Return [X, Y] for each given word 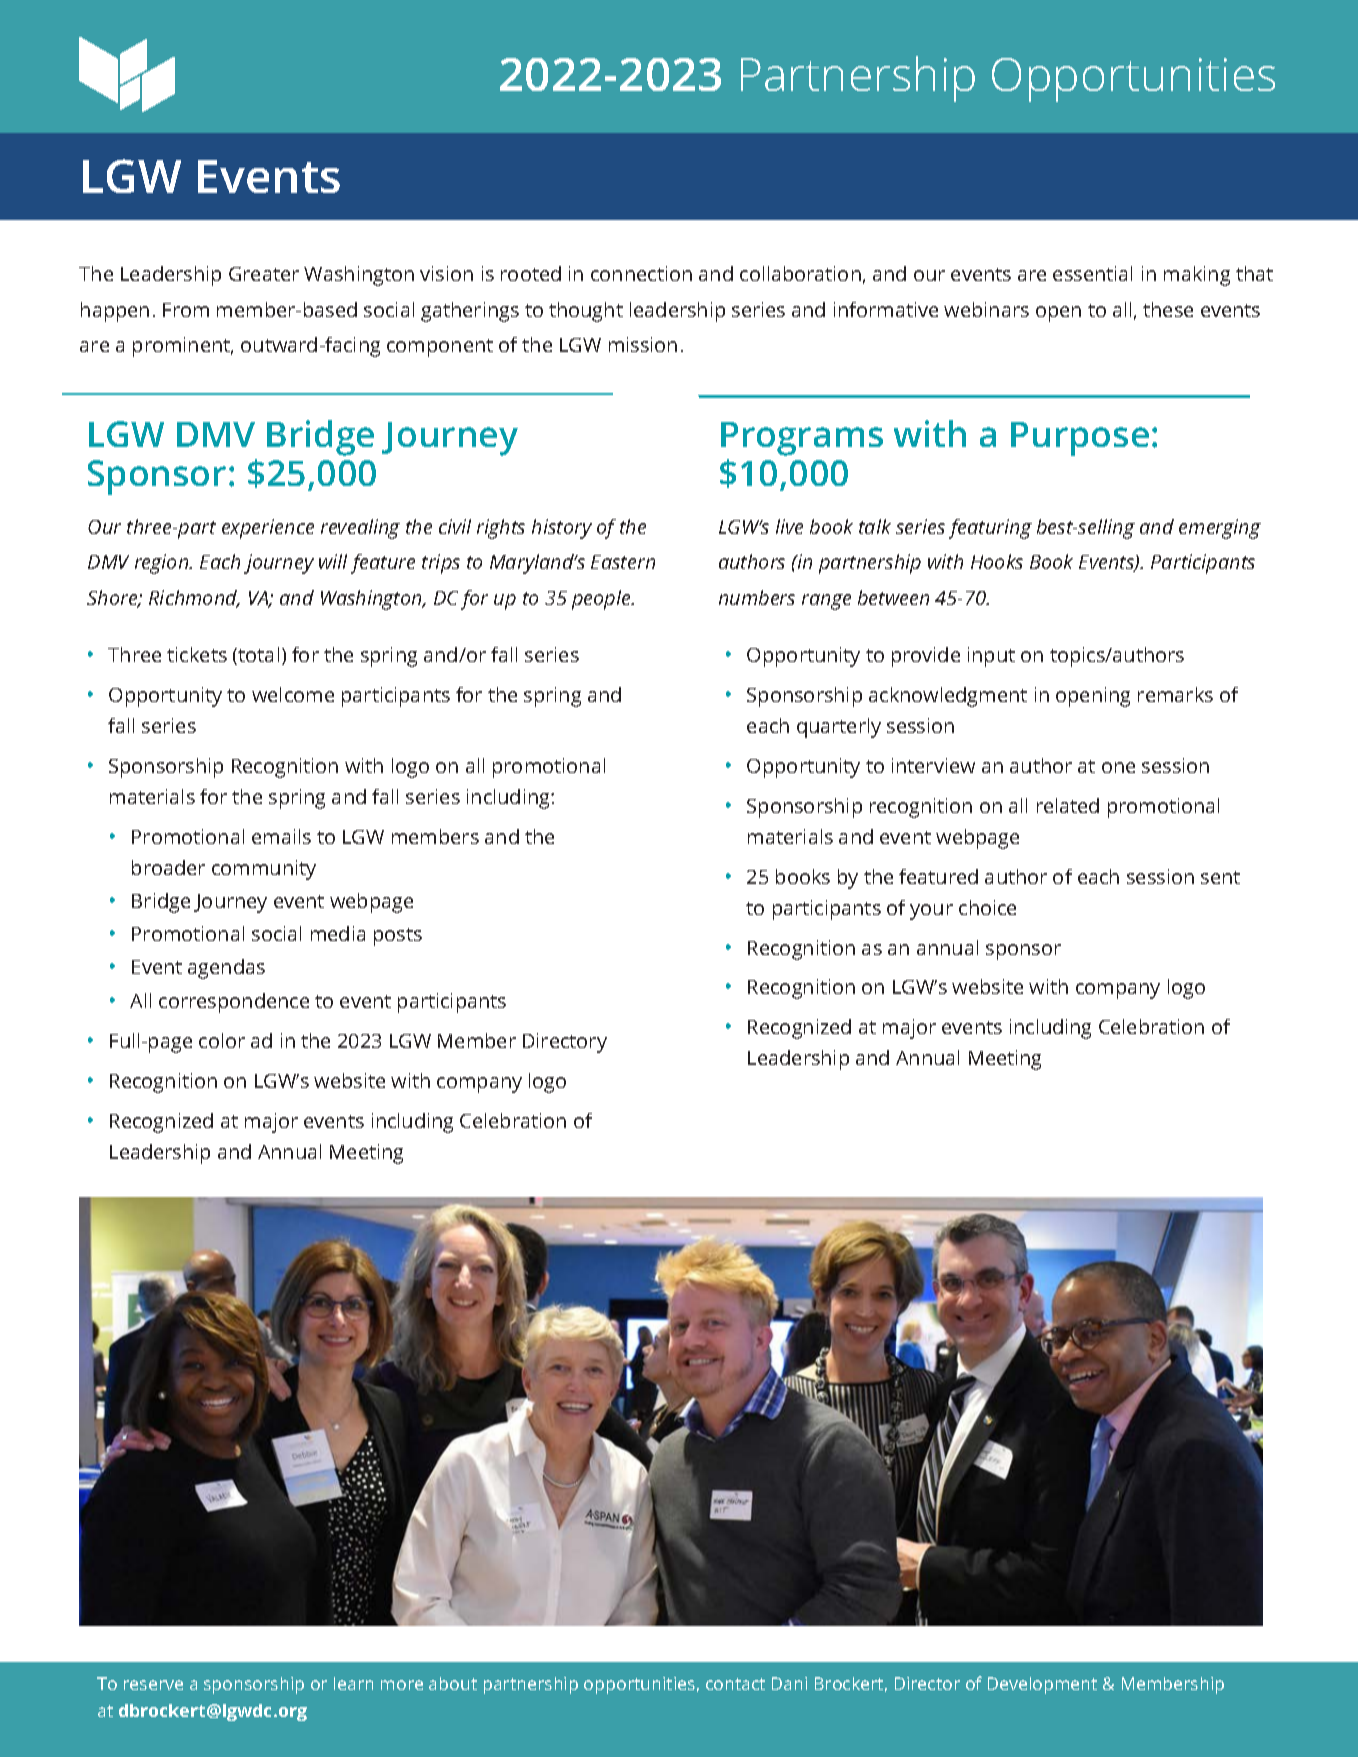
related [1068, 805]
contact [735, 1684]
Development [1042, 1685]
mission [643, 344]
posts [398, 937]
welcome [293, 694]
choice [987, 907]
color [222, 1040]
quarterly [839, 728]
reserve [153, 1685]
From [186, 310]
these [1168, 309]
